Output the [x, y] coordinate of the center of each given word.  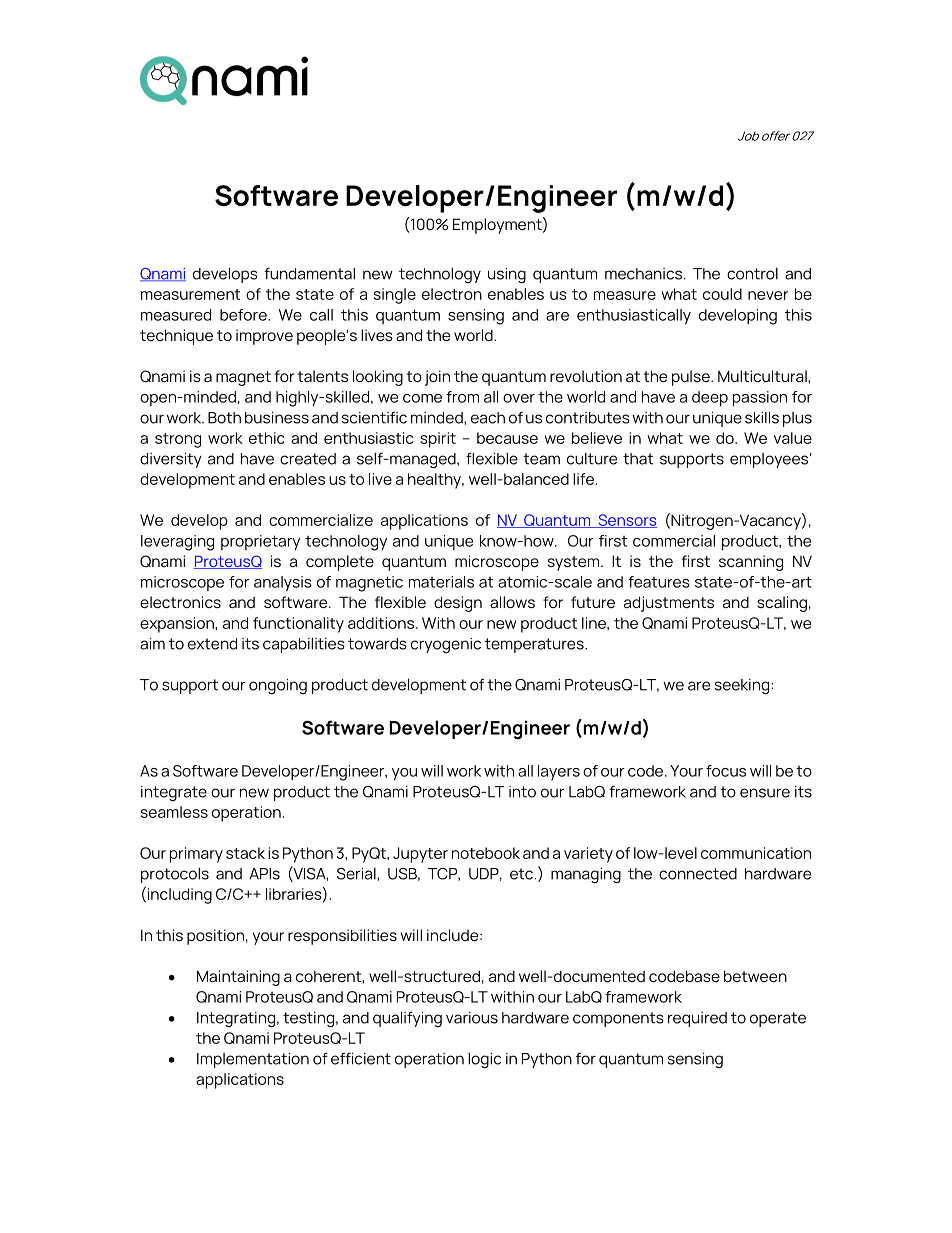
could [722, 294]
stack [245, 853]
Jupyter [420, 855]
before [244, 315]
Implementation [253, 1060]
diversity [171, 460]
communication [756, 853]
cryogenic [446, 645]
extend [212, 644]
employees [769, 460]
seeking [743, 686]
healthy [436, 481]
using [507, 275]
